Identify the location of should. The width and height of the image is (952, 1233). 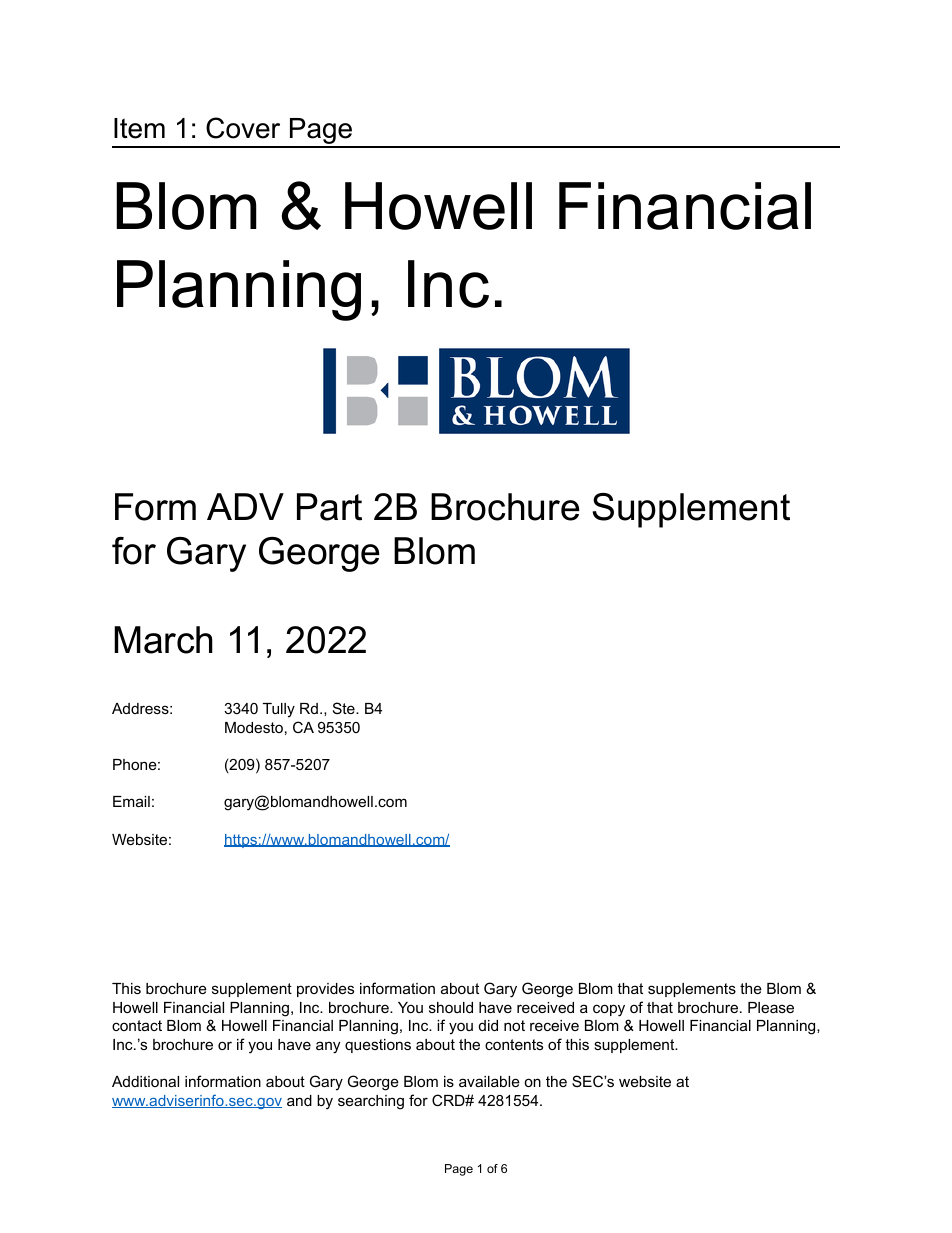
(451, 1007).
